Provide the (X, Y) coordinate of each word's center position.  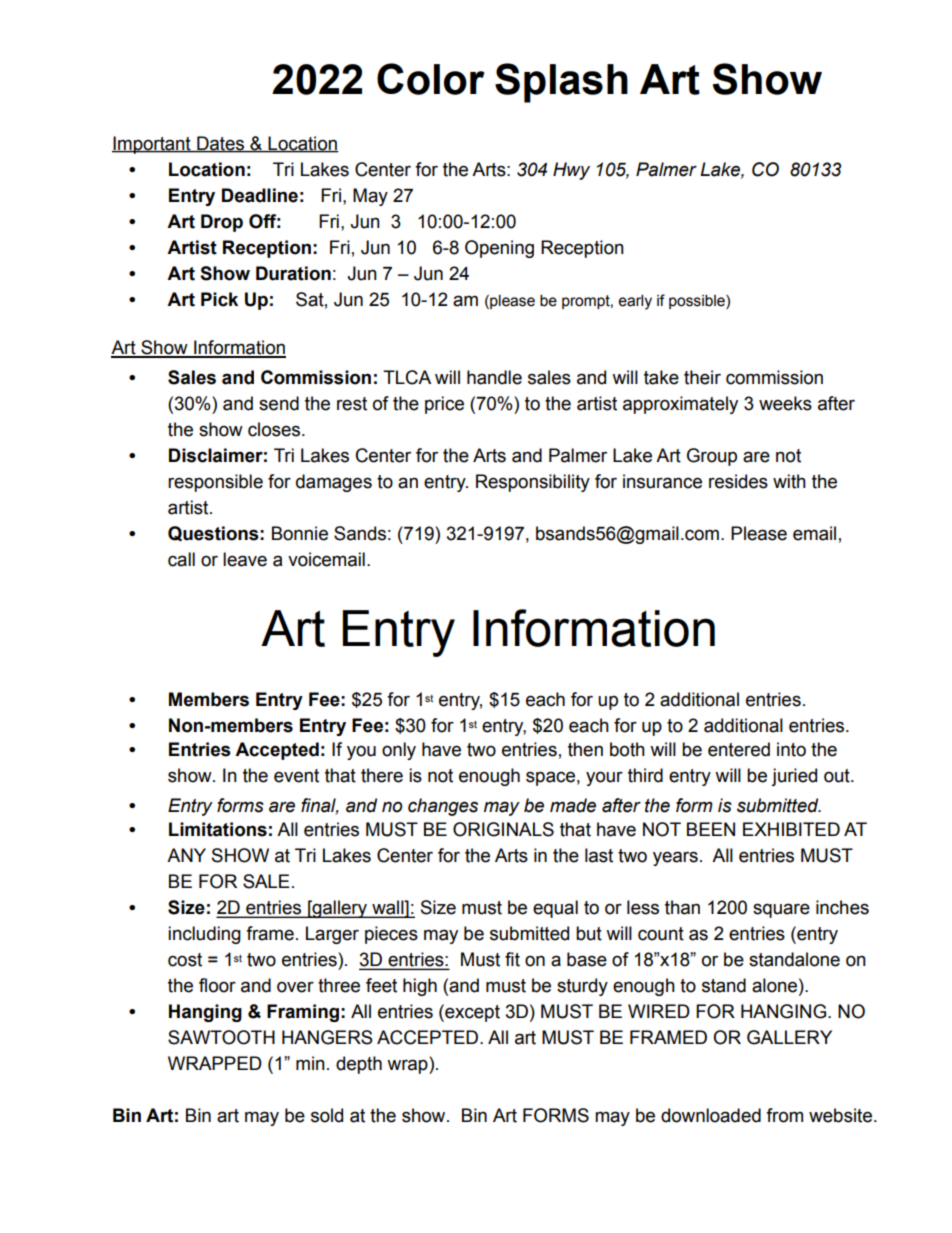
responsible (215, 483)
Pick (219, 299)
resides (738, 481)
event (296, 776)
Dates (221, 144)
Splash (561, 83)
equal (555, 909)
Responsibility (533, 483)
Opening (499, 249)
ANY (186, 855)
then (585, 749)
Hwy (571, 171)
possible (698, 301)
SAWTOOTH (221, 1037)
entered (739, 749)
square (781, 910)
